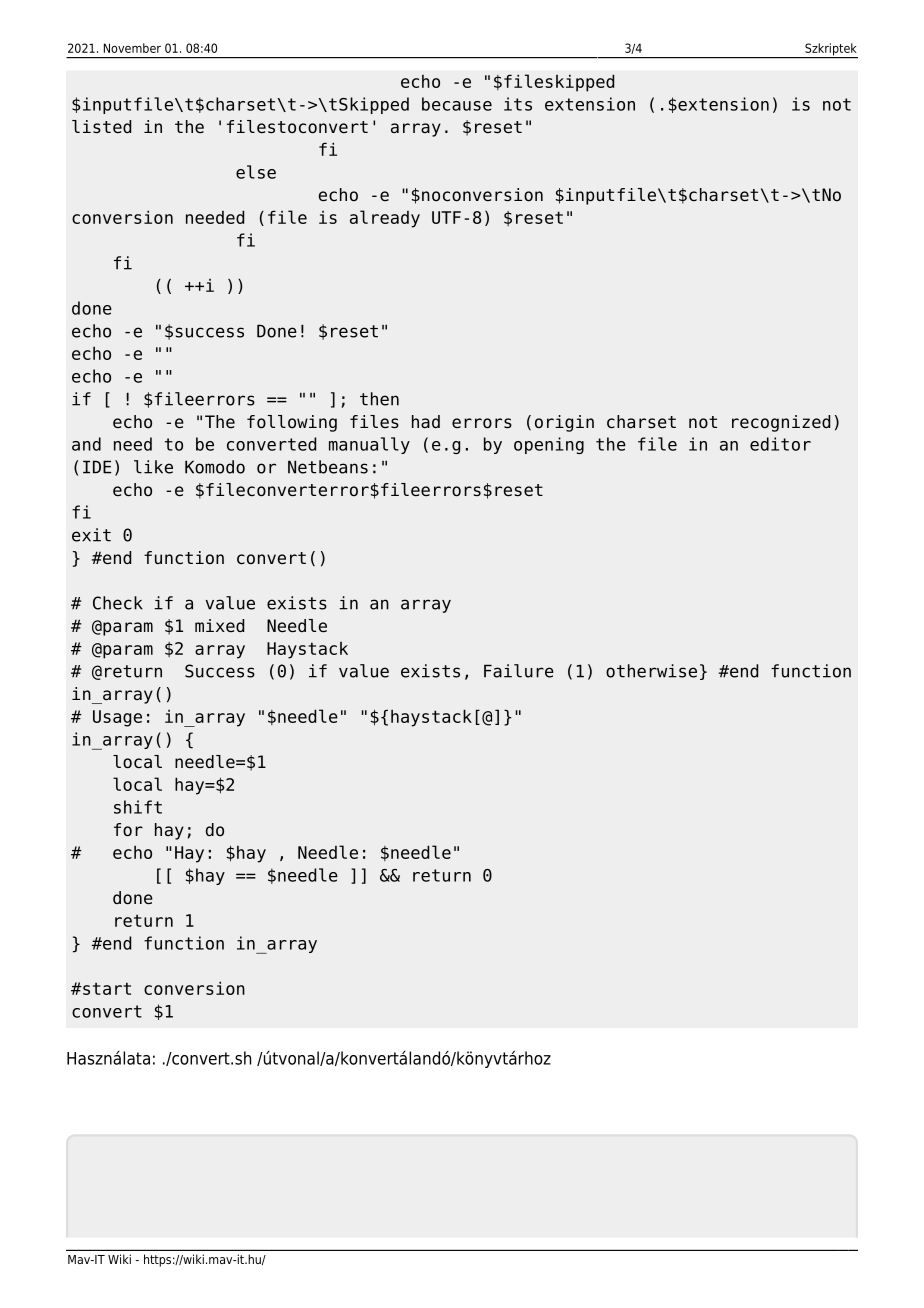 The image size is (924, 1308). Describe the element at coordinates (781, 423) in the image. I see `recognized` at that location.
